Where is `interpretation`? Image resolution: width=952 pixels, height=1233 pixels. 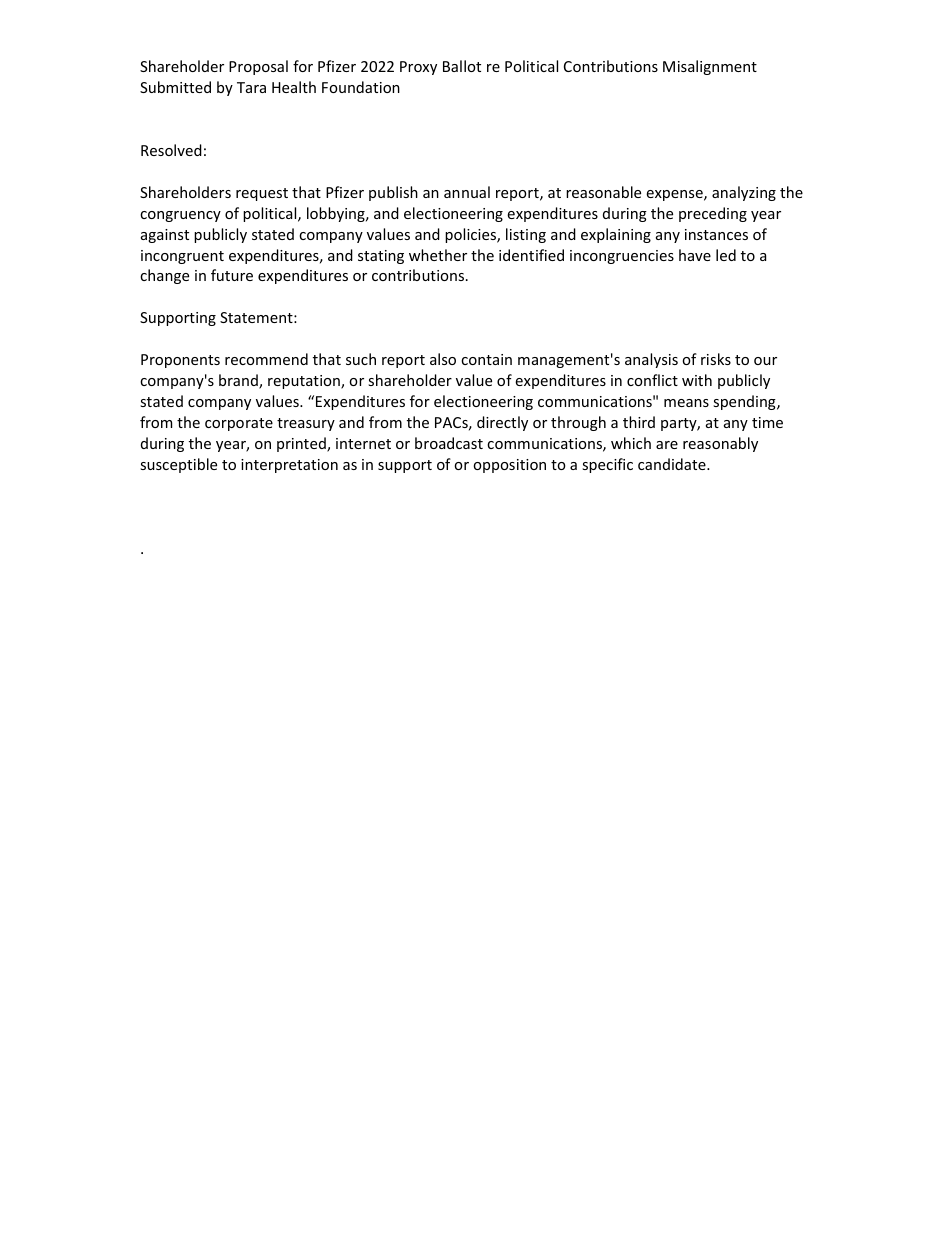
interpretation is located at coordinates (289, 466).
